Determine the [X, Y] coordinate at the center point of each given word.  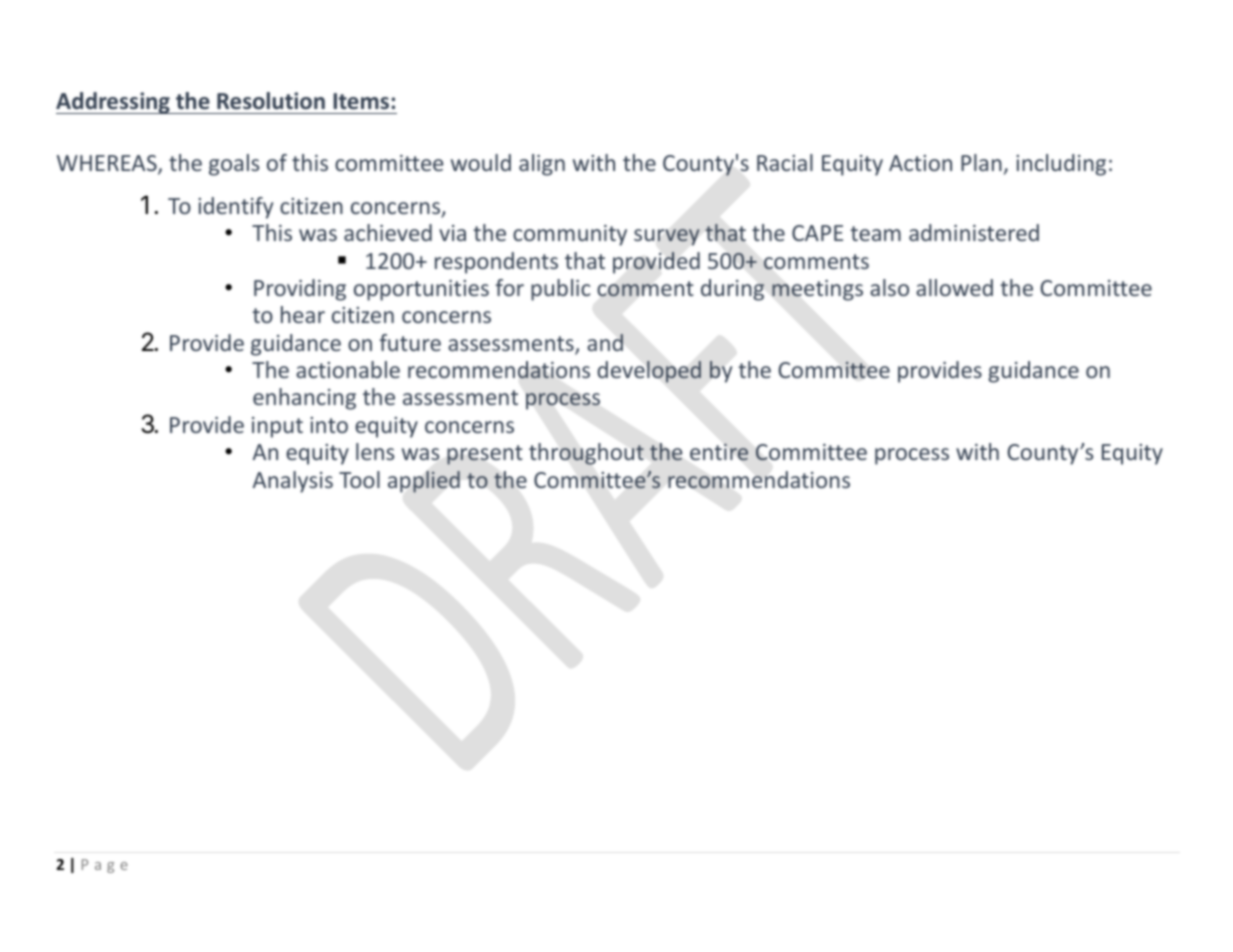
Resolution [271, 101]
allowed [954, 287]
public [560, 290]
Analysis [293, 482]
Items [361, 101]
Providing [300, 290]
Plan [981, 162]
